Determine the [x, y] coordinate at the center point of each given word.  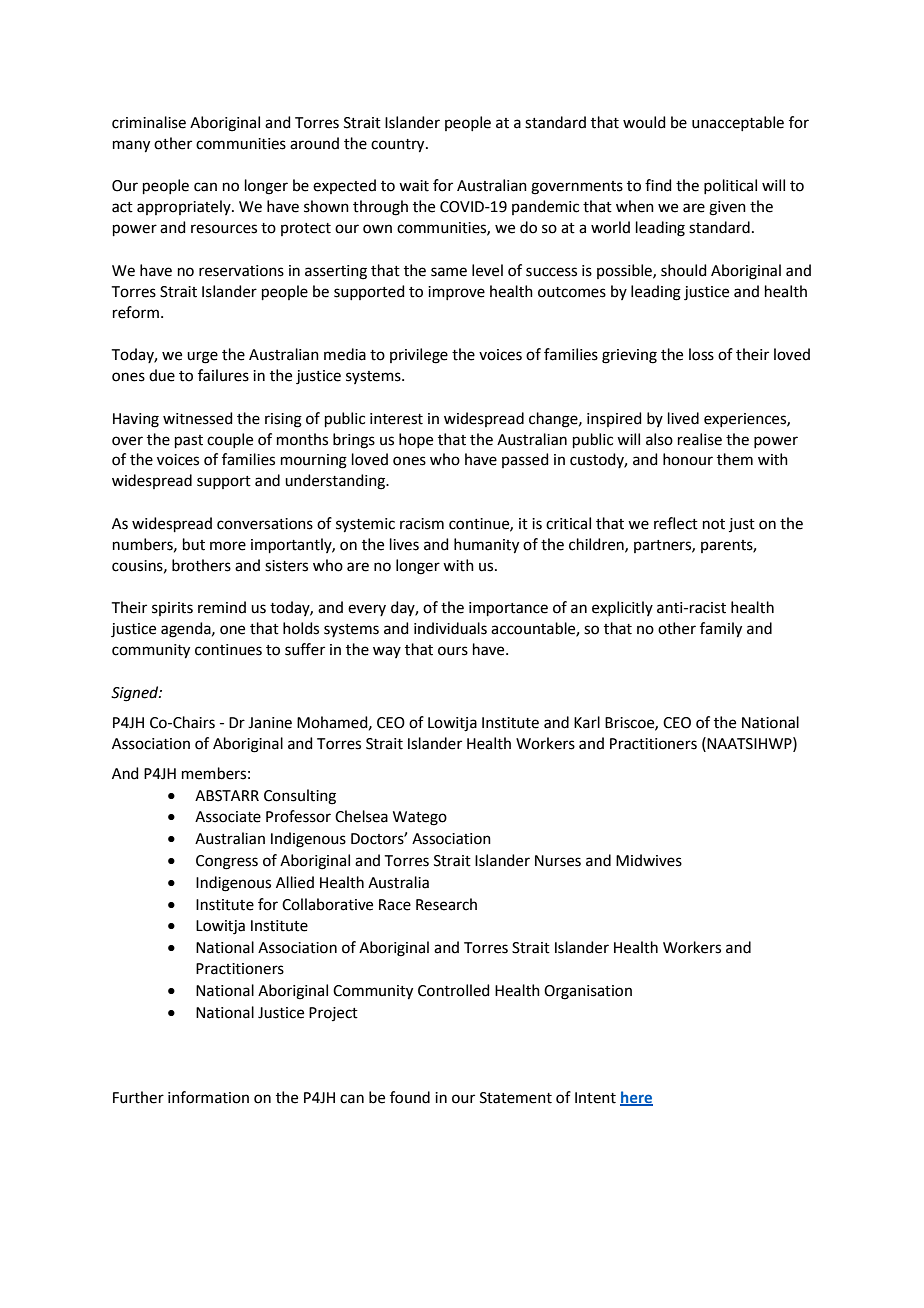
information [208, 1097]
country [399, 146]
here [636, 1098]
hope [416, 440]
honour [688, 459]
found [410, 1097]
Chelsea [361, 816]
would [644, 122]
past [189, 441]
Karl [587, 722]
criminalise [149, 122]
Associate [228, 817]
